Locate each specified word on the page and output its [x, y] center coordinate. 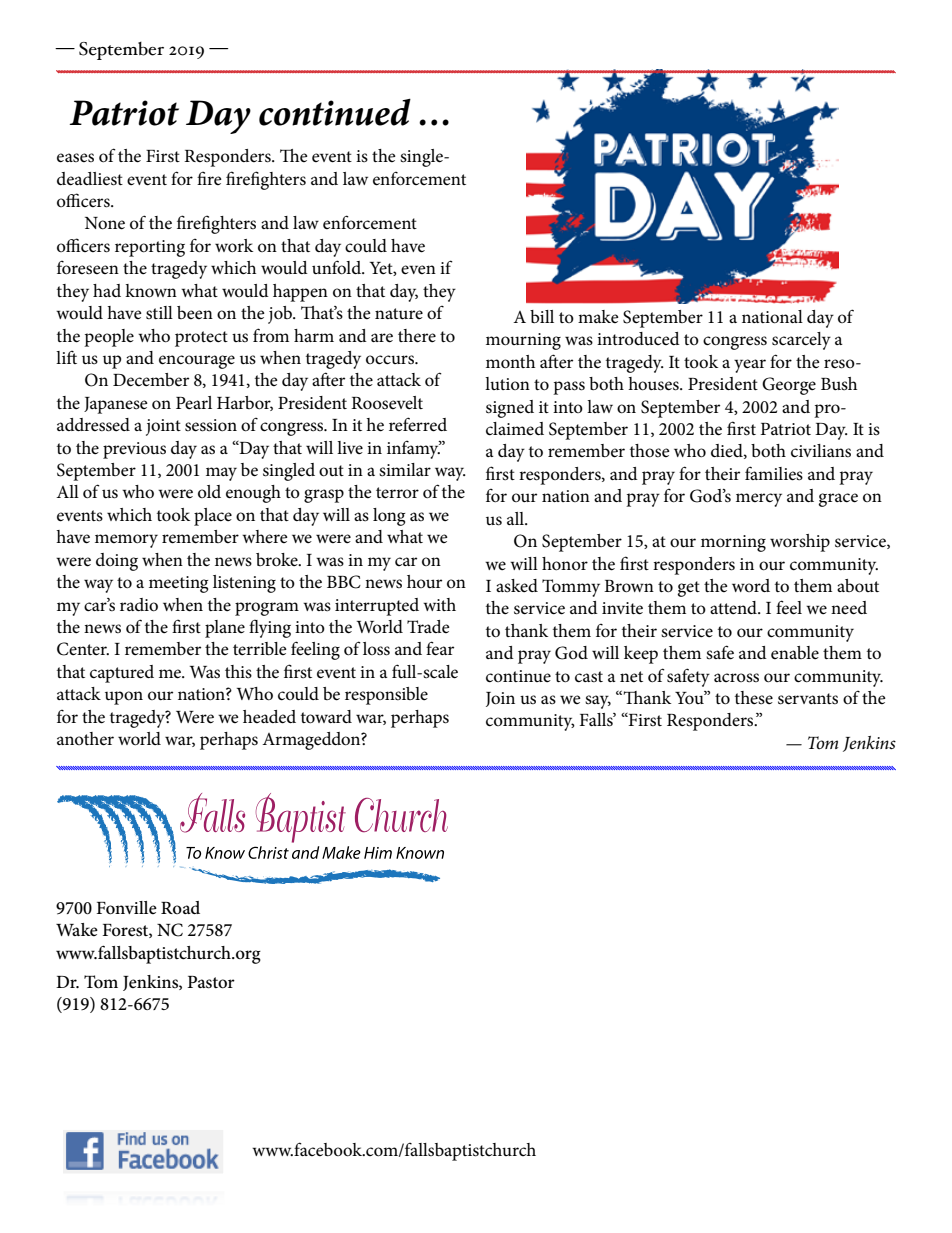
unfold [338, 267]
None [105, 223]
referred [418, 424]
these [754, 697]
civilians [821, 451]
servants [808, 699]
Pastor [211, 982]
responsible [386, 696]
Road [180, 907]
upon [124, 698]
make [598, 316]
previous [134, 450]
